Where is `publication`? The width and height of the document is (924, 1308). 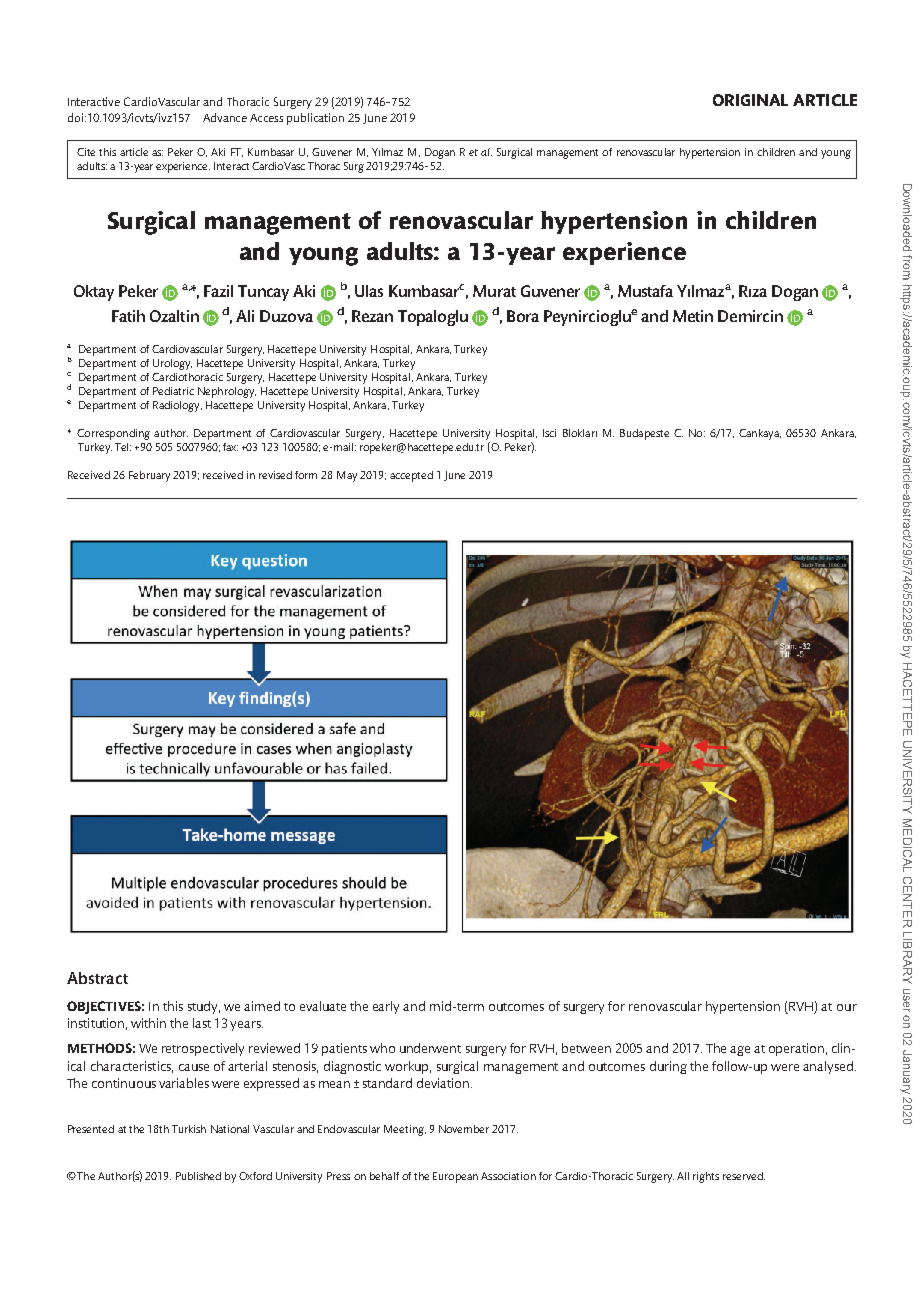
publication is located at coordinates (315, 119).
